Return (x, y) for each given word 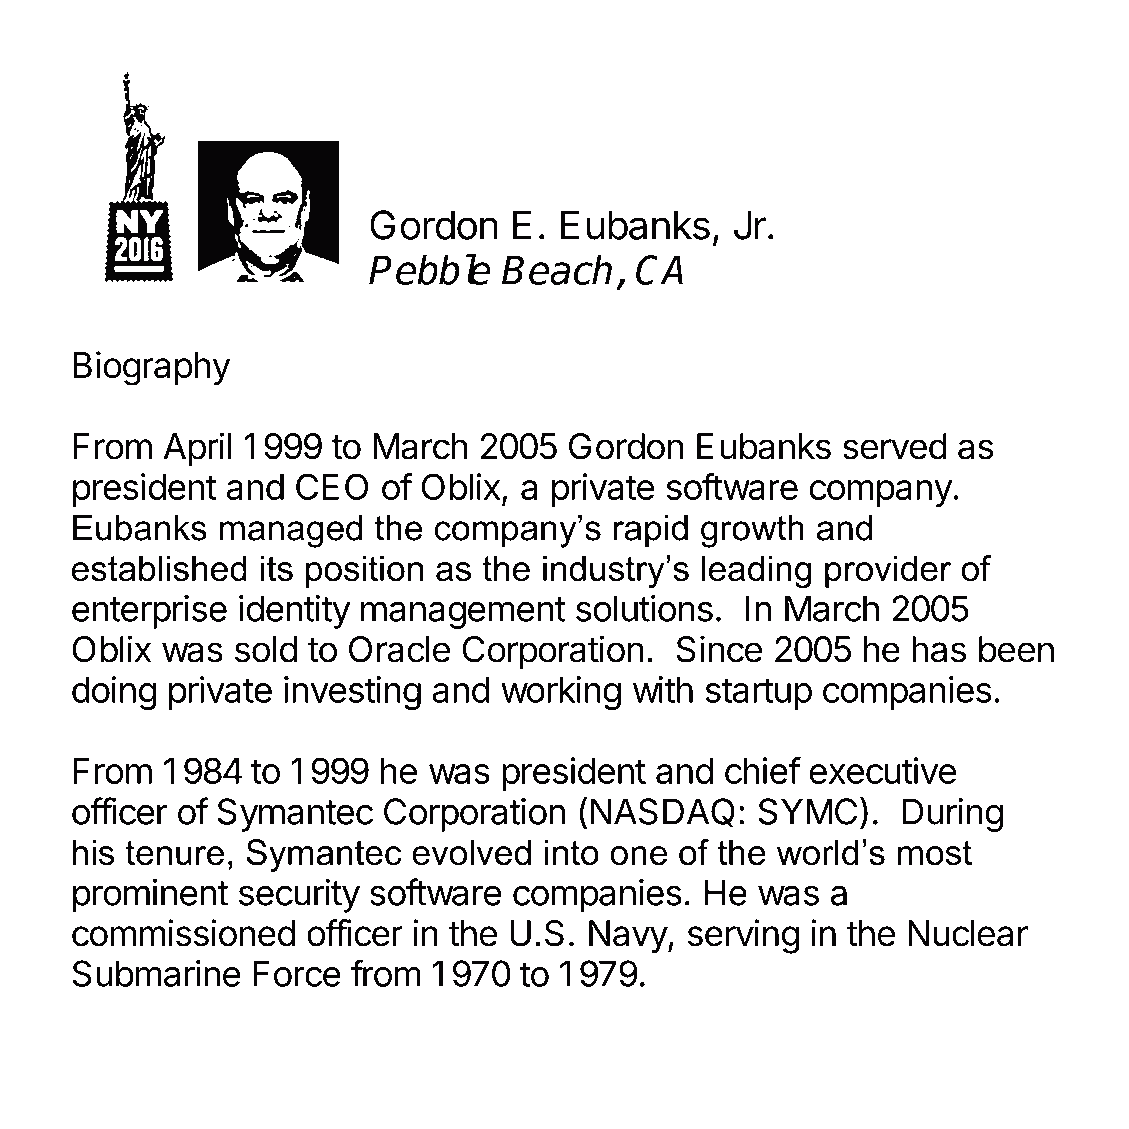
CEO (332, 486)
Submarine (156, 973)
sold (266, 649)
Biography (152, 368)
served (895, 446)
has (939, 649)
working (561, 693)
